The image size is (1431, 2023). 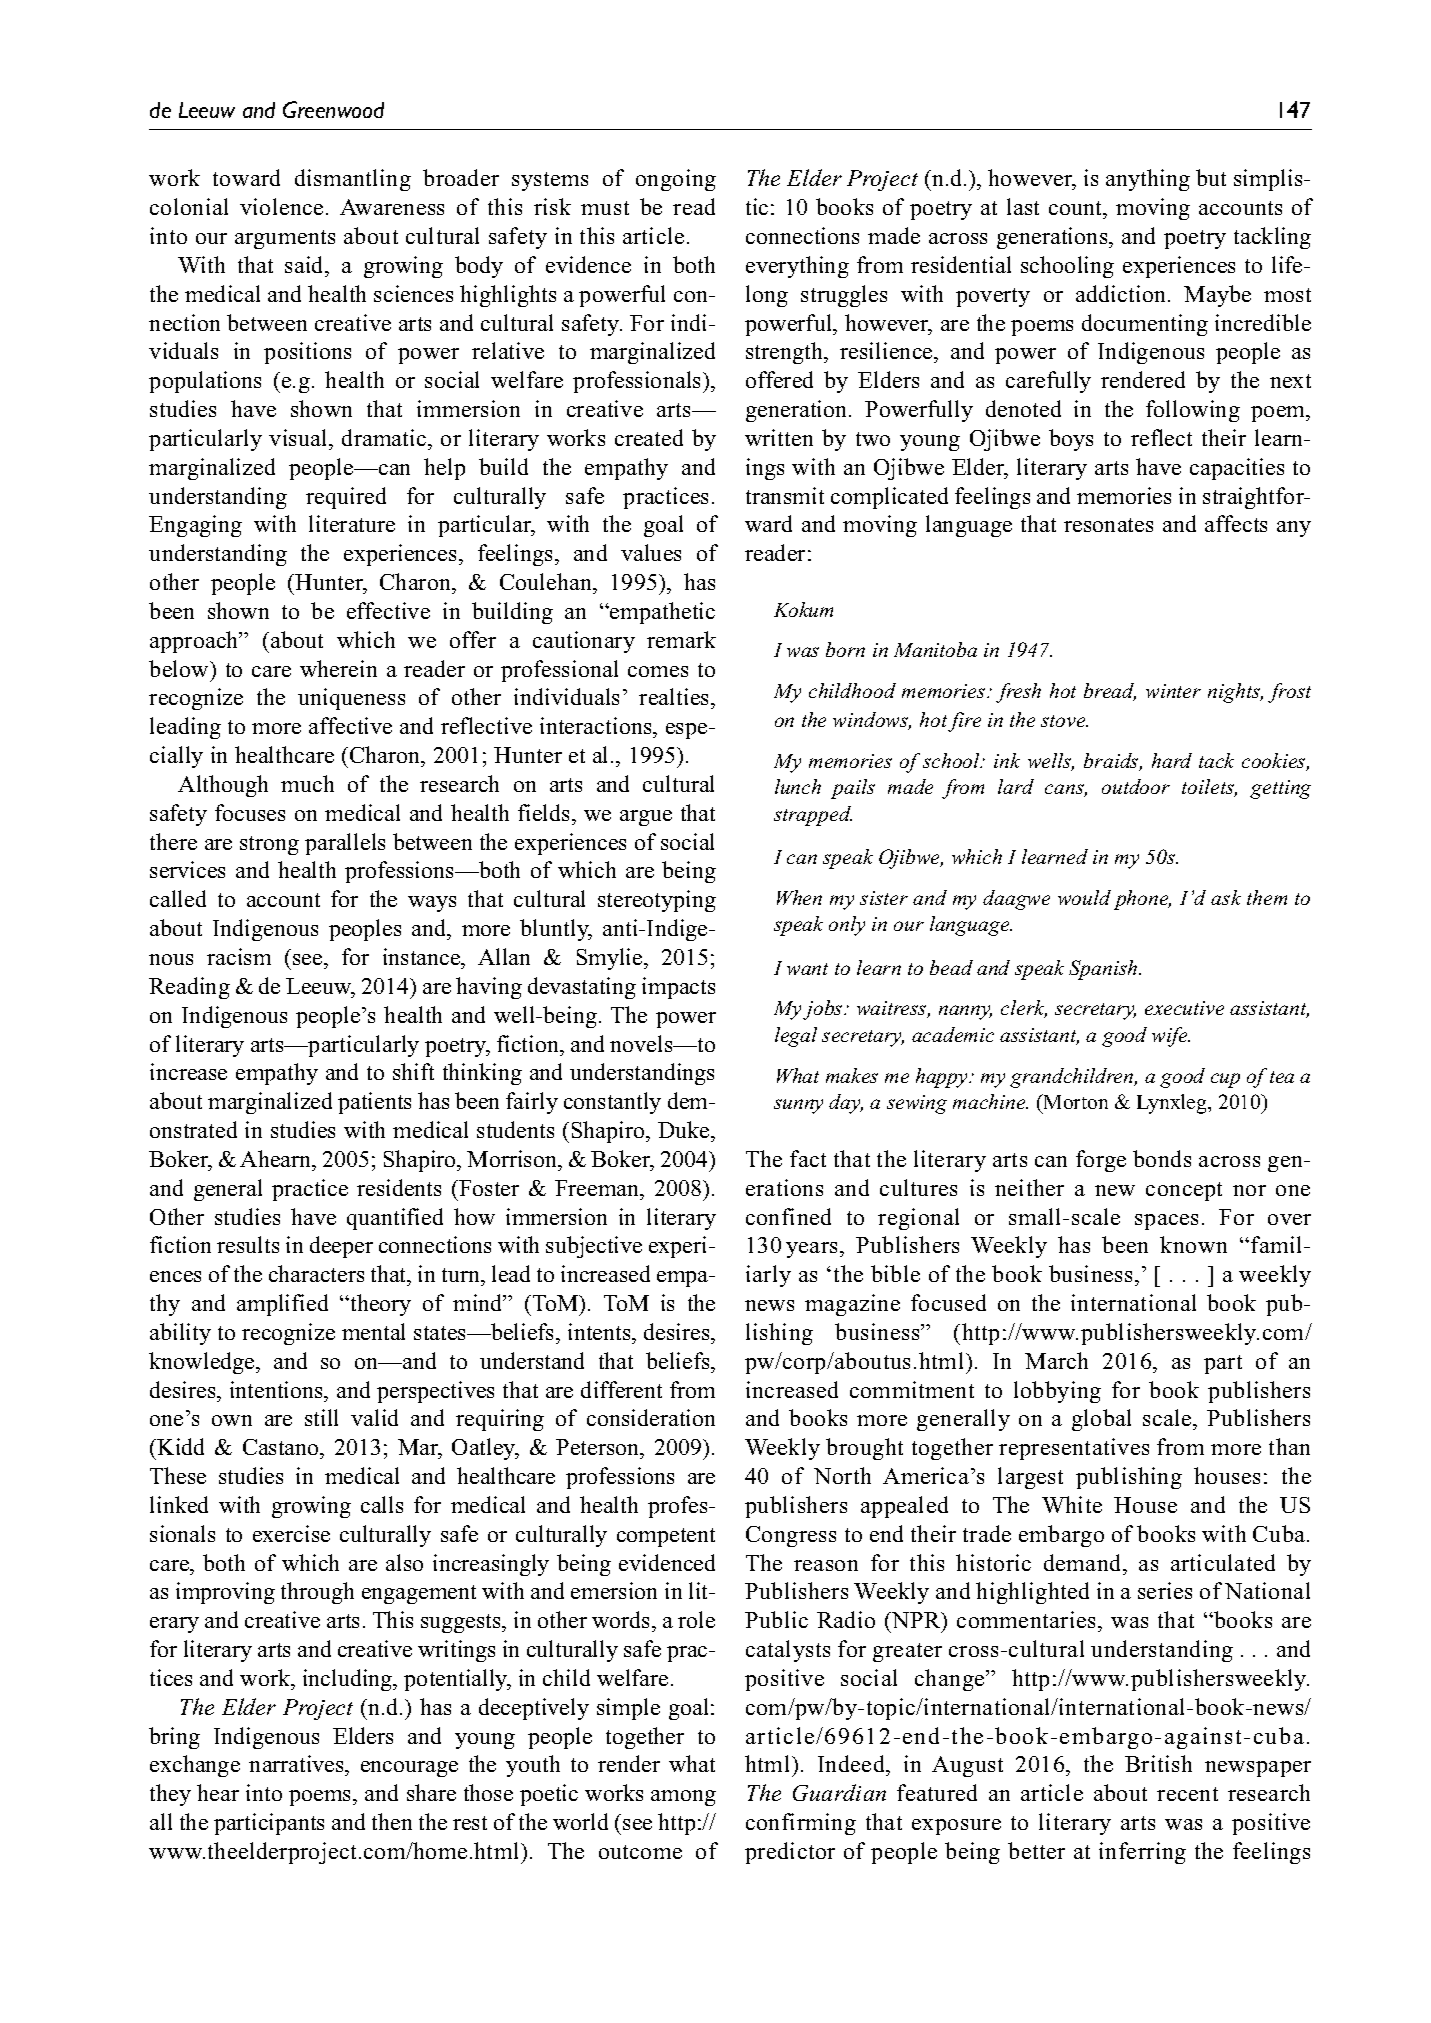 What do you see at coordinates (683, 1798) in the image?
I see `among` at bounding box center [683, 1798].
